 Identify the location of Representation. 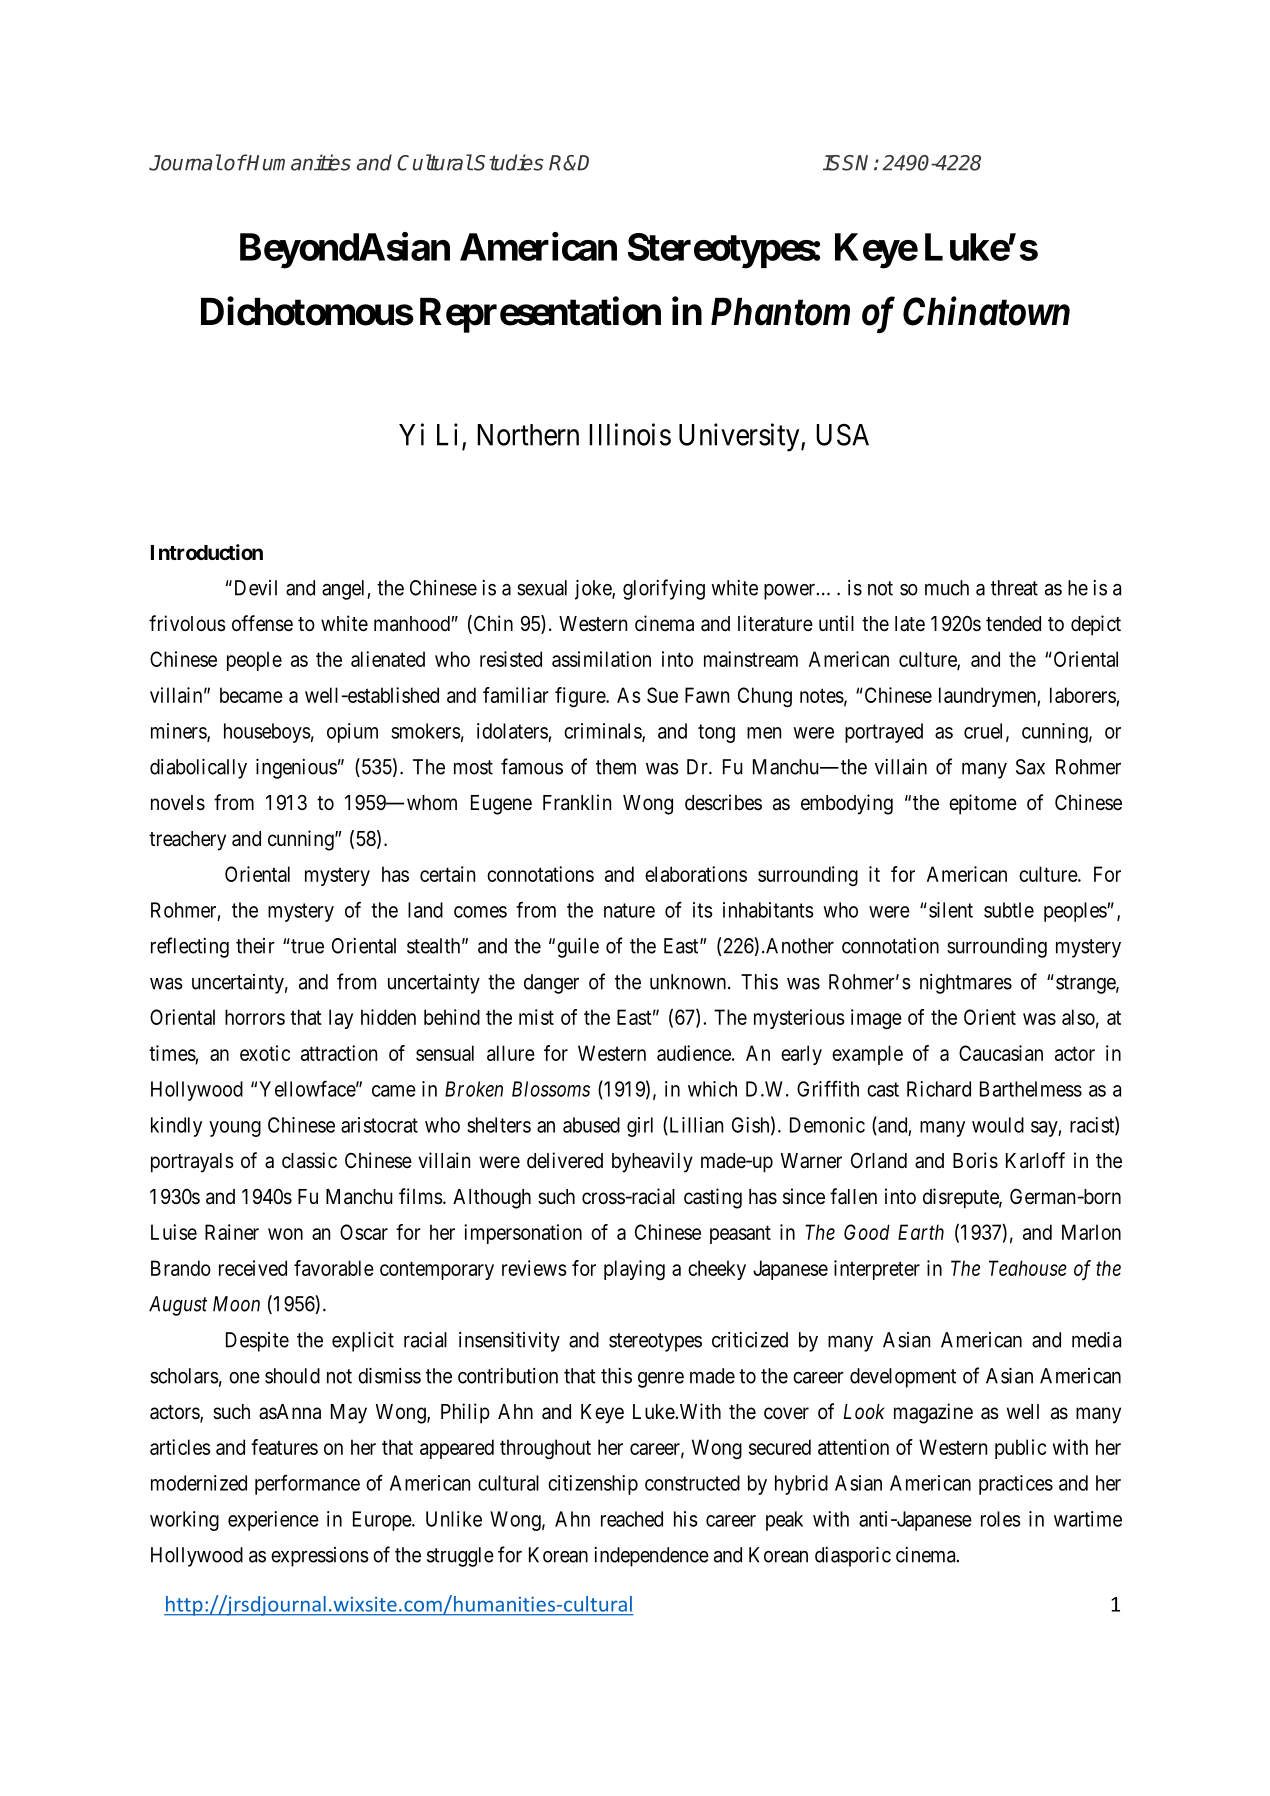
(540, 315).
